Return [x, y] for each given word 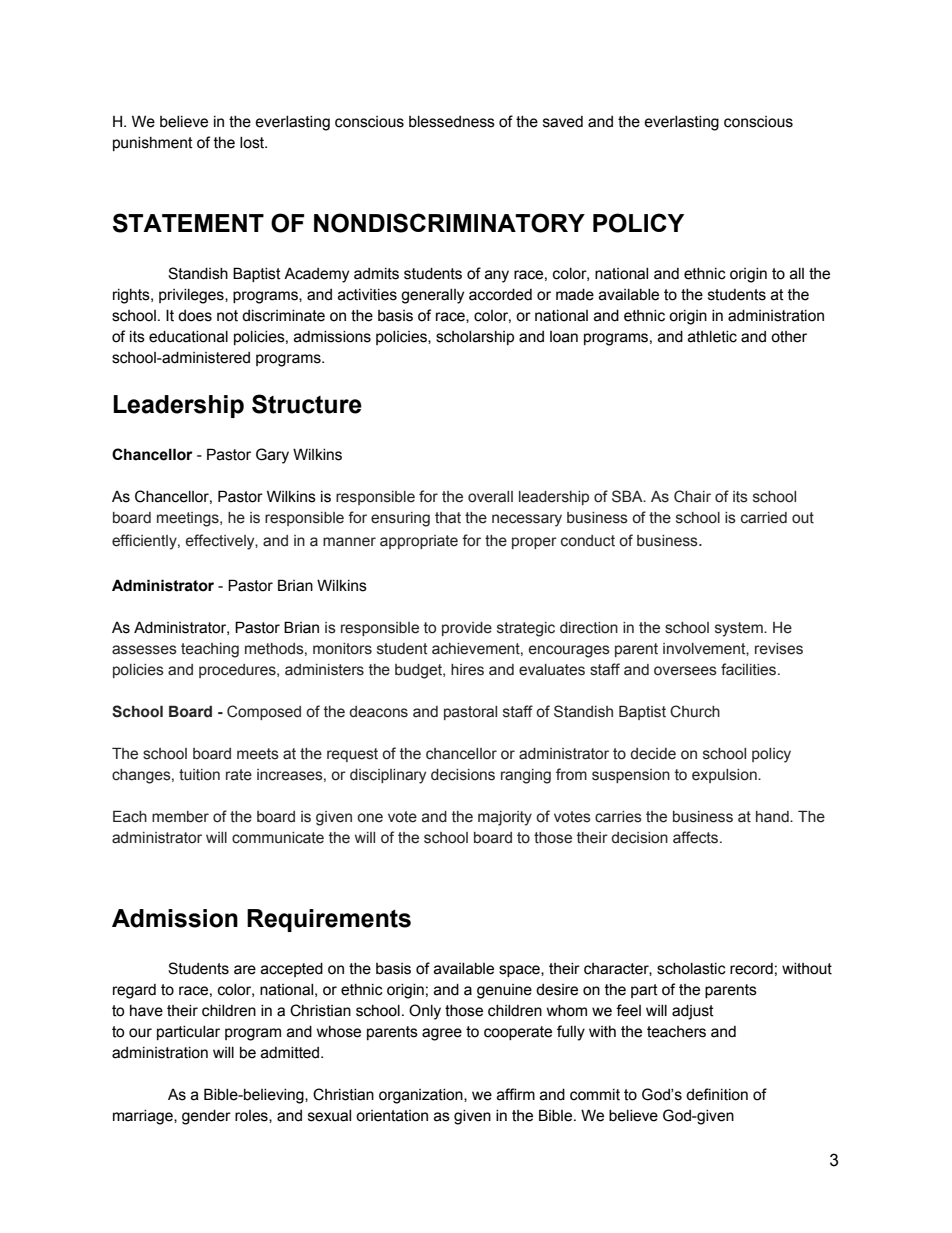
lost [253, 143]
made [575, 295]
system [740, 629]
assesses [144, 650]
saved [563, 122]
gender [206, 1117]
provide [467, 629]
